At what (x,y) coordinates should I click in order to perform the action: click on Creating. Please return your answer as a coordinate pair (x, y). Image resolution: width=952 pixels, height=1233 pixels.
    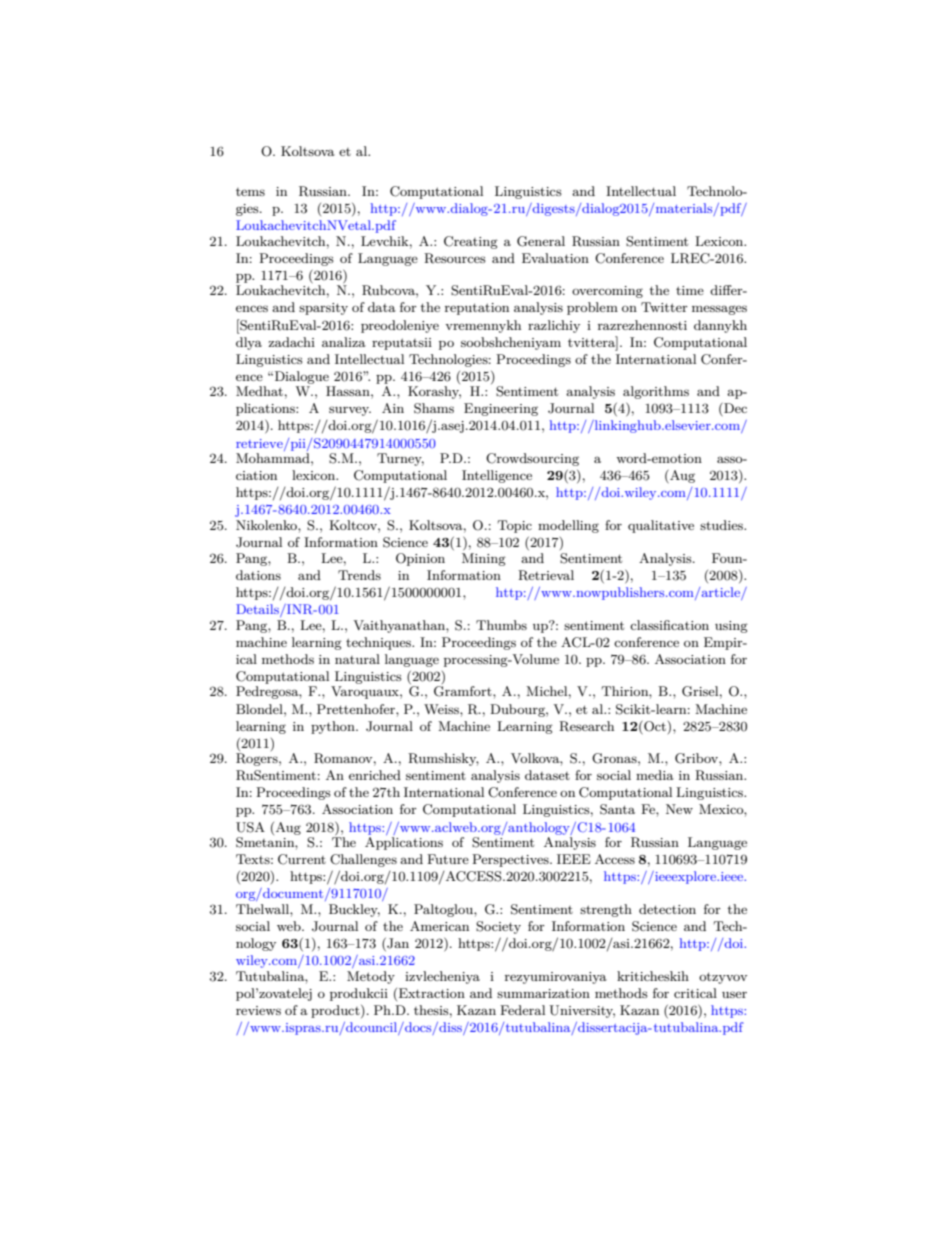
    Looking at the image, I should click on (471, 242).
